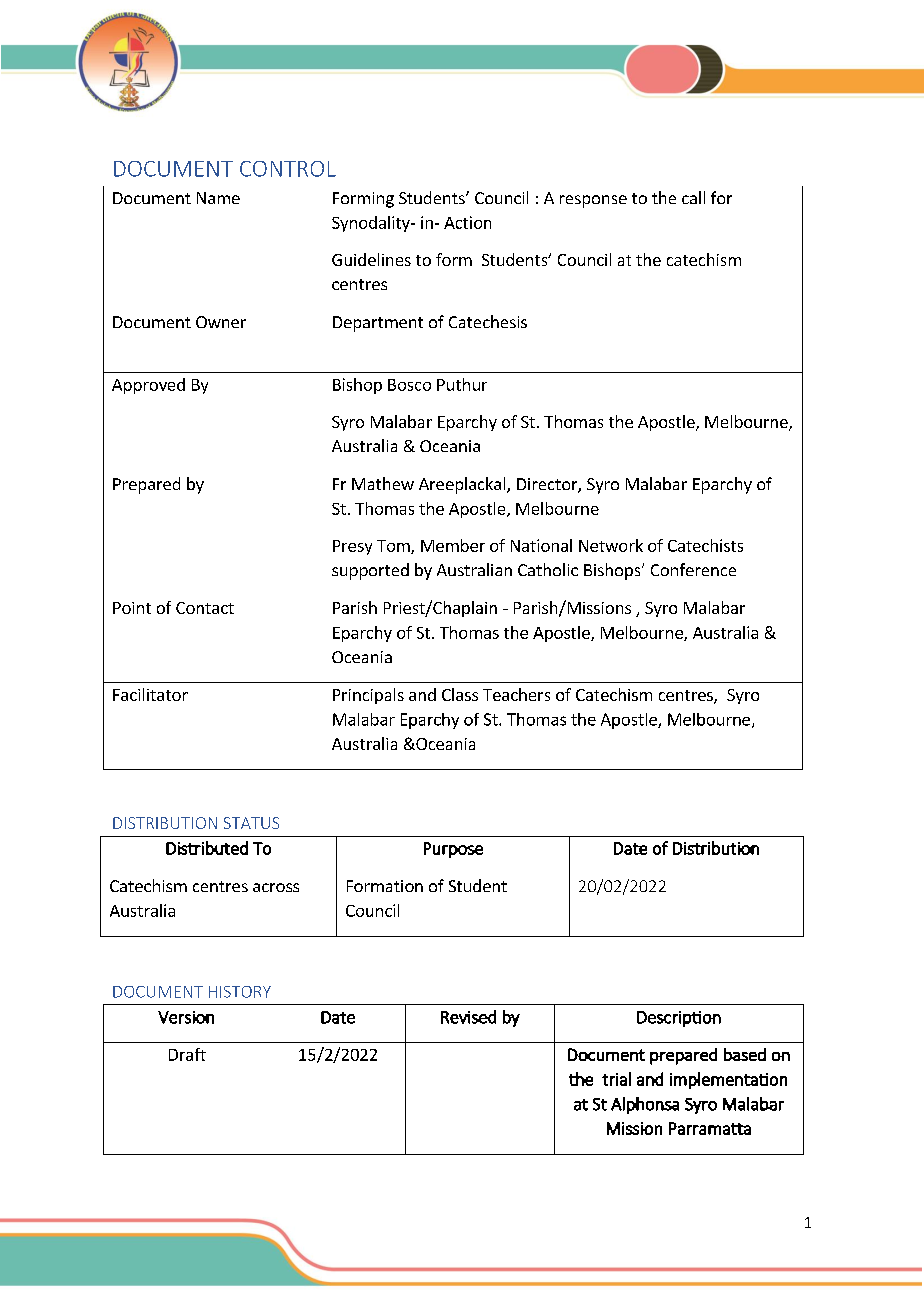 This image has height=1308, width=924. I want to click on Guidelines, so click(371, 259).
